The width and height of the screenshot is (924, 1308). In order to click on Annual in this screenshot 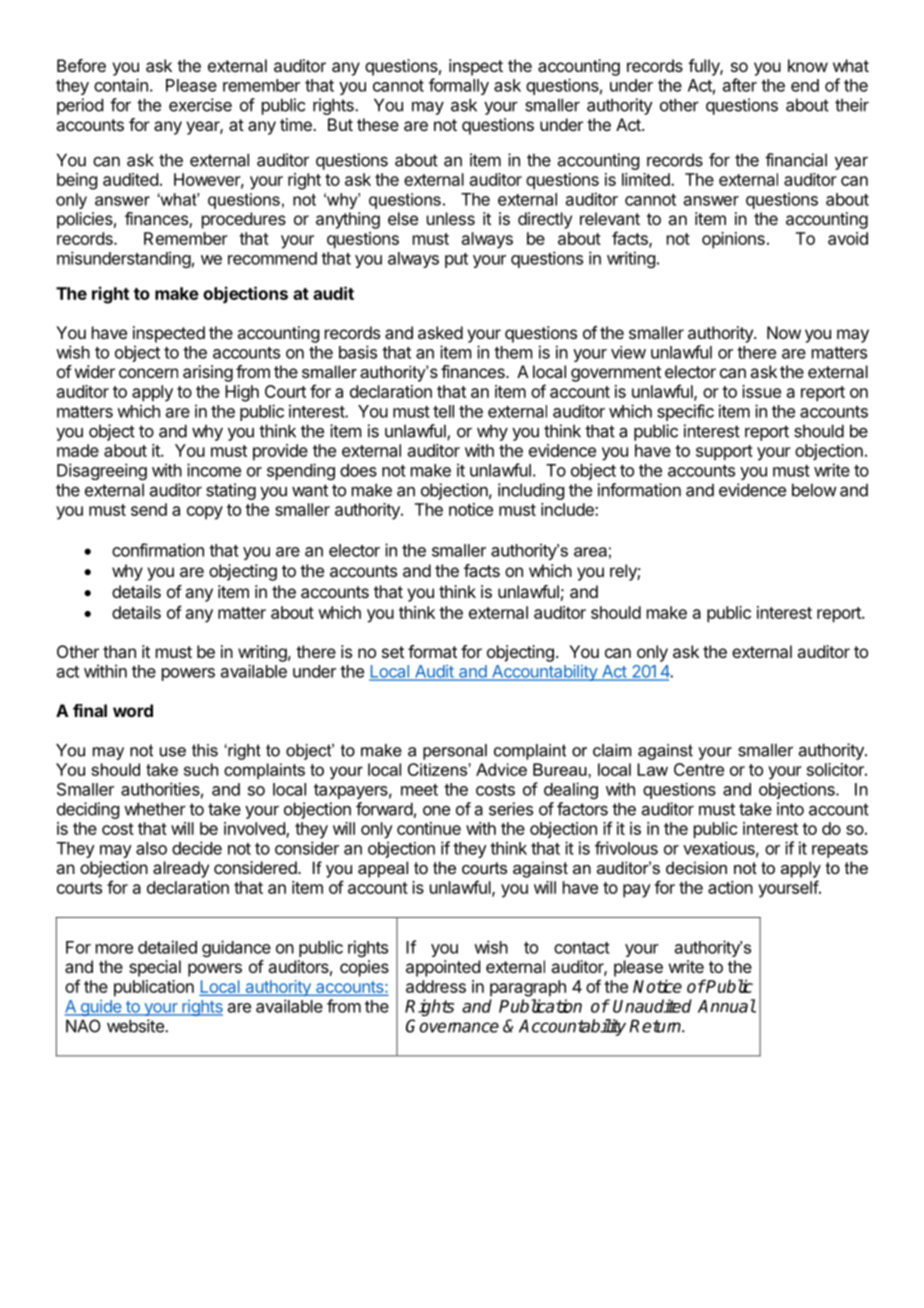, I will do `click(727, 1006)`.
